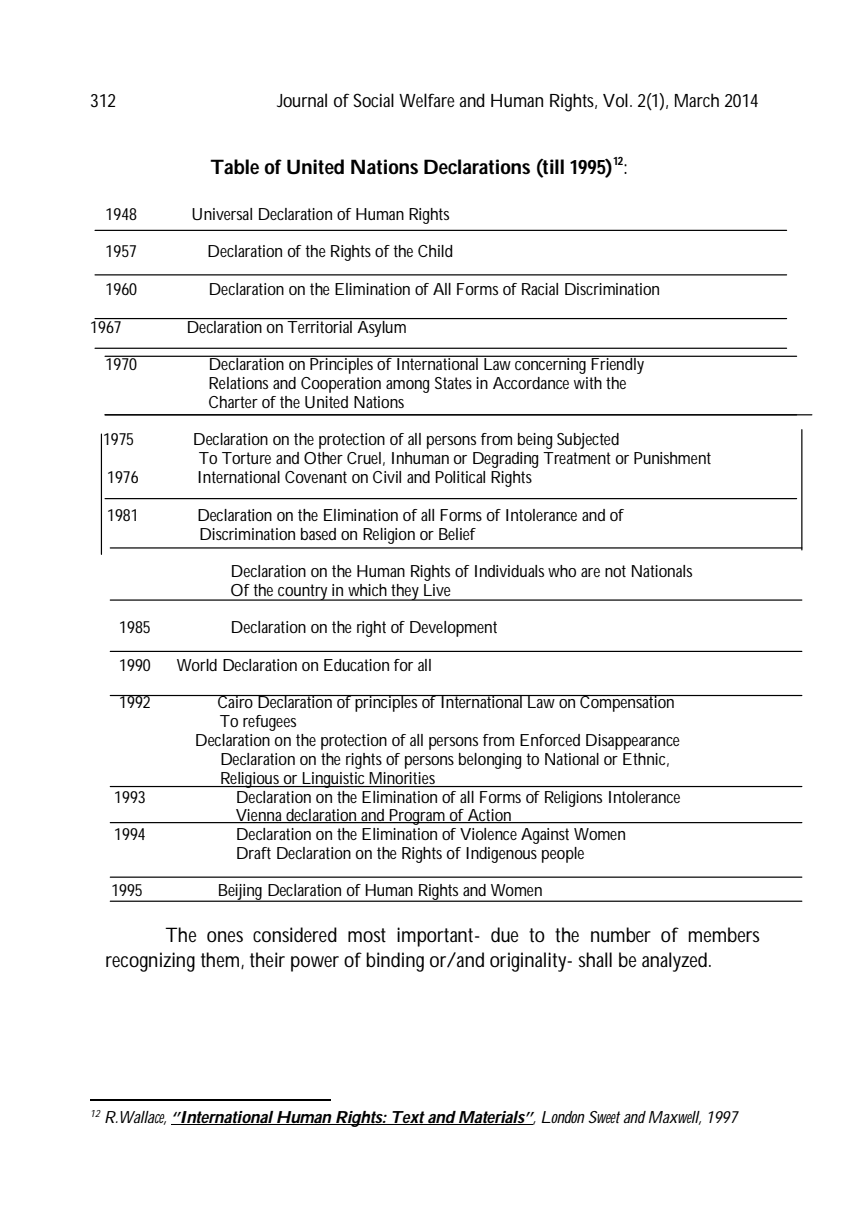 The height and width of the image is (1218, 862). What do you see at coordinates (615, 100) in the image?
I see `Vol` at bounding box center [615, 100].
